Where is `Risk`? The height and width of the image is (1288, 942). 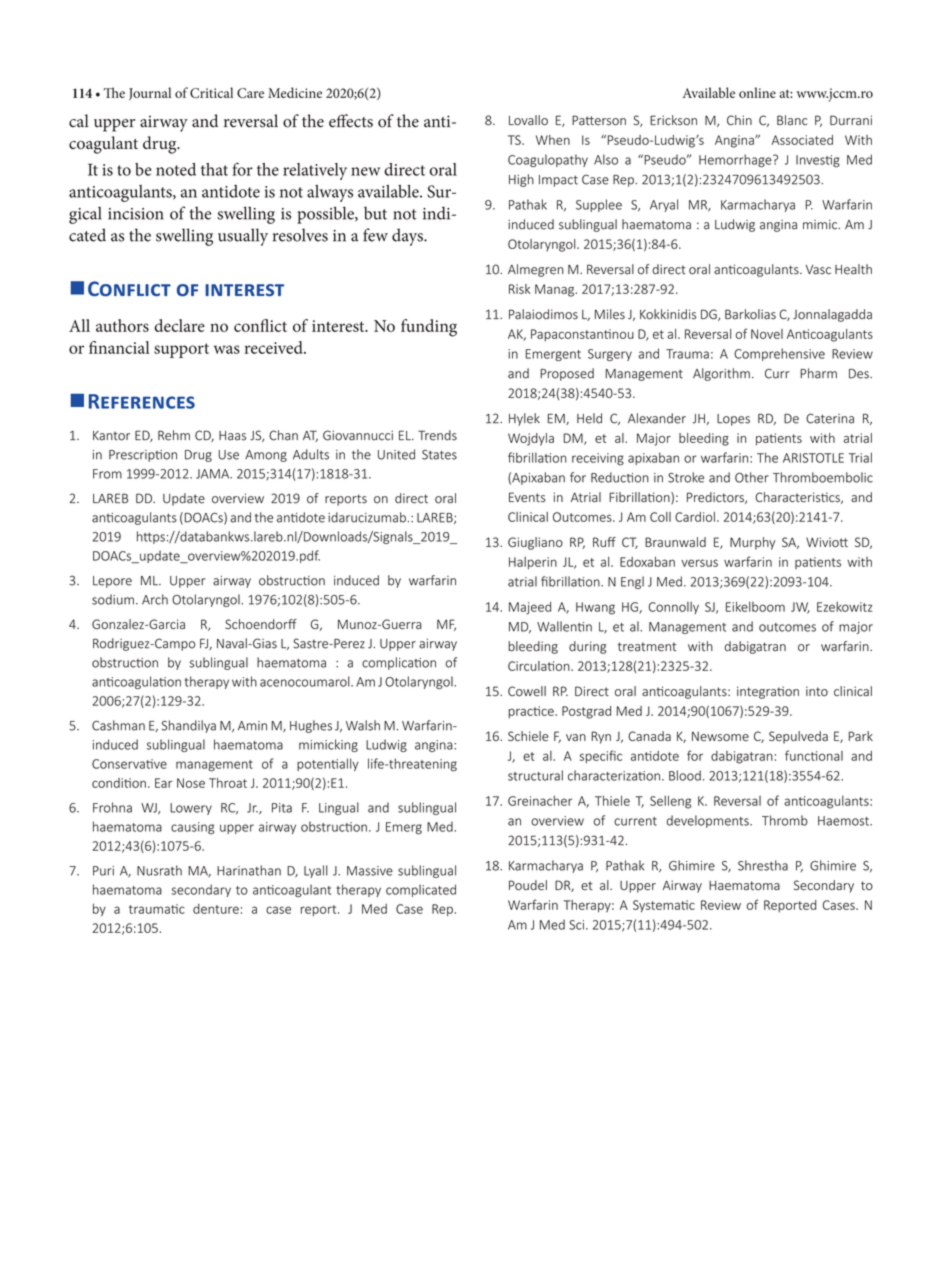 Risk is located at coordinates (520, 289).
